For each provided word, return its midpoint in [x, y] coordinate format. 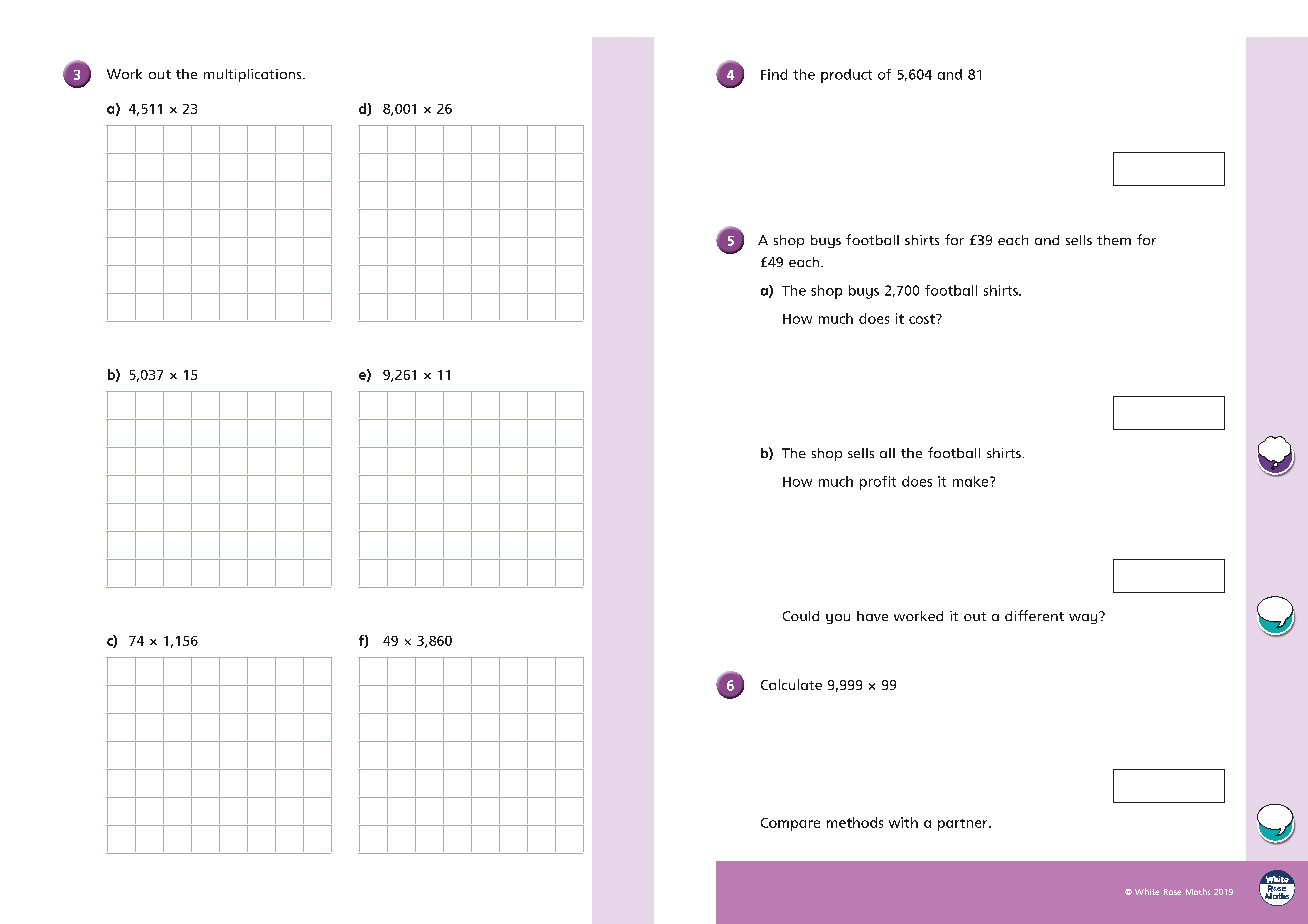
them [1114, 240]
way [1084, 618]
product [846, 76]
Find [774, 74]
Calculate [791, 684]
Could [801, 616]
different [1034, 615]
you [838, 619]
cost [923, 319]
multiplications [254, 75]
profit [878, 483]
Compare [790, 824]
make [972, 481]
